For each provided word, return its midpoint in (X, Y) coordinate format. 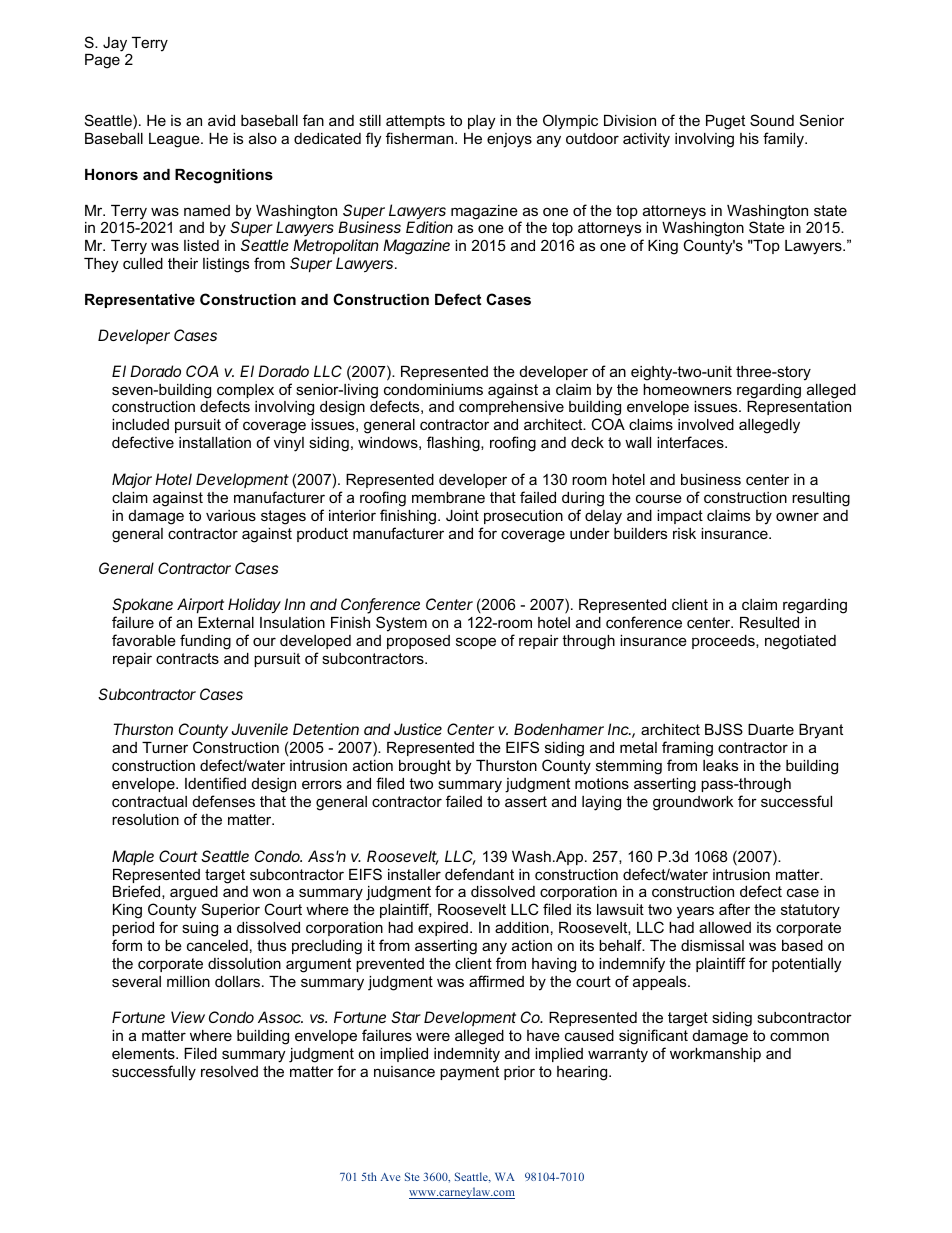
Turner (165, 747)
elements (144, 1053)
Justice (418, 729)
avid (221, 120)
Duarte (771, 729)
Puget (725, 122)
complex (245, 392)
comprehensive (511, 408)
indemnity (467, 1055)
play (481, 122)
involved (706, 424)
